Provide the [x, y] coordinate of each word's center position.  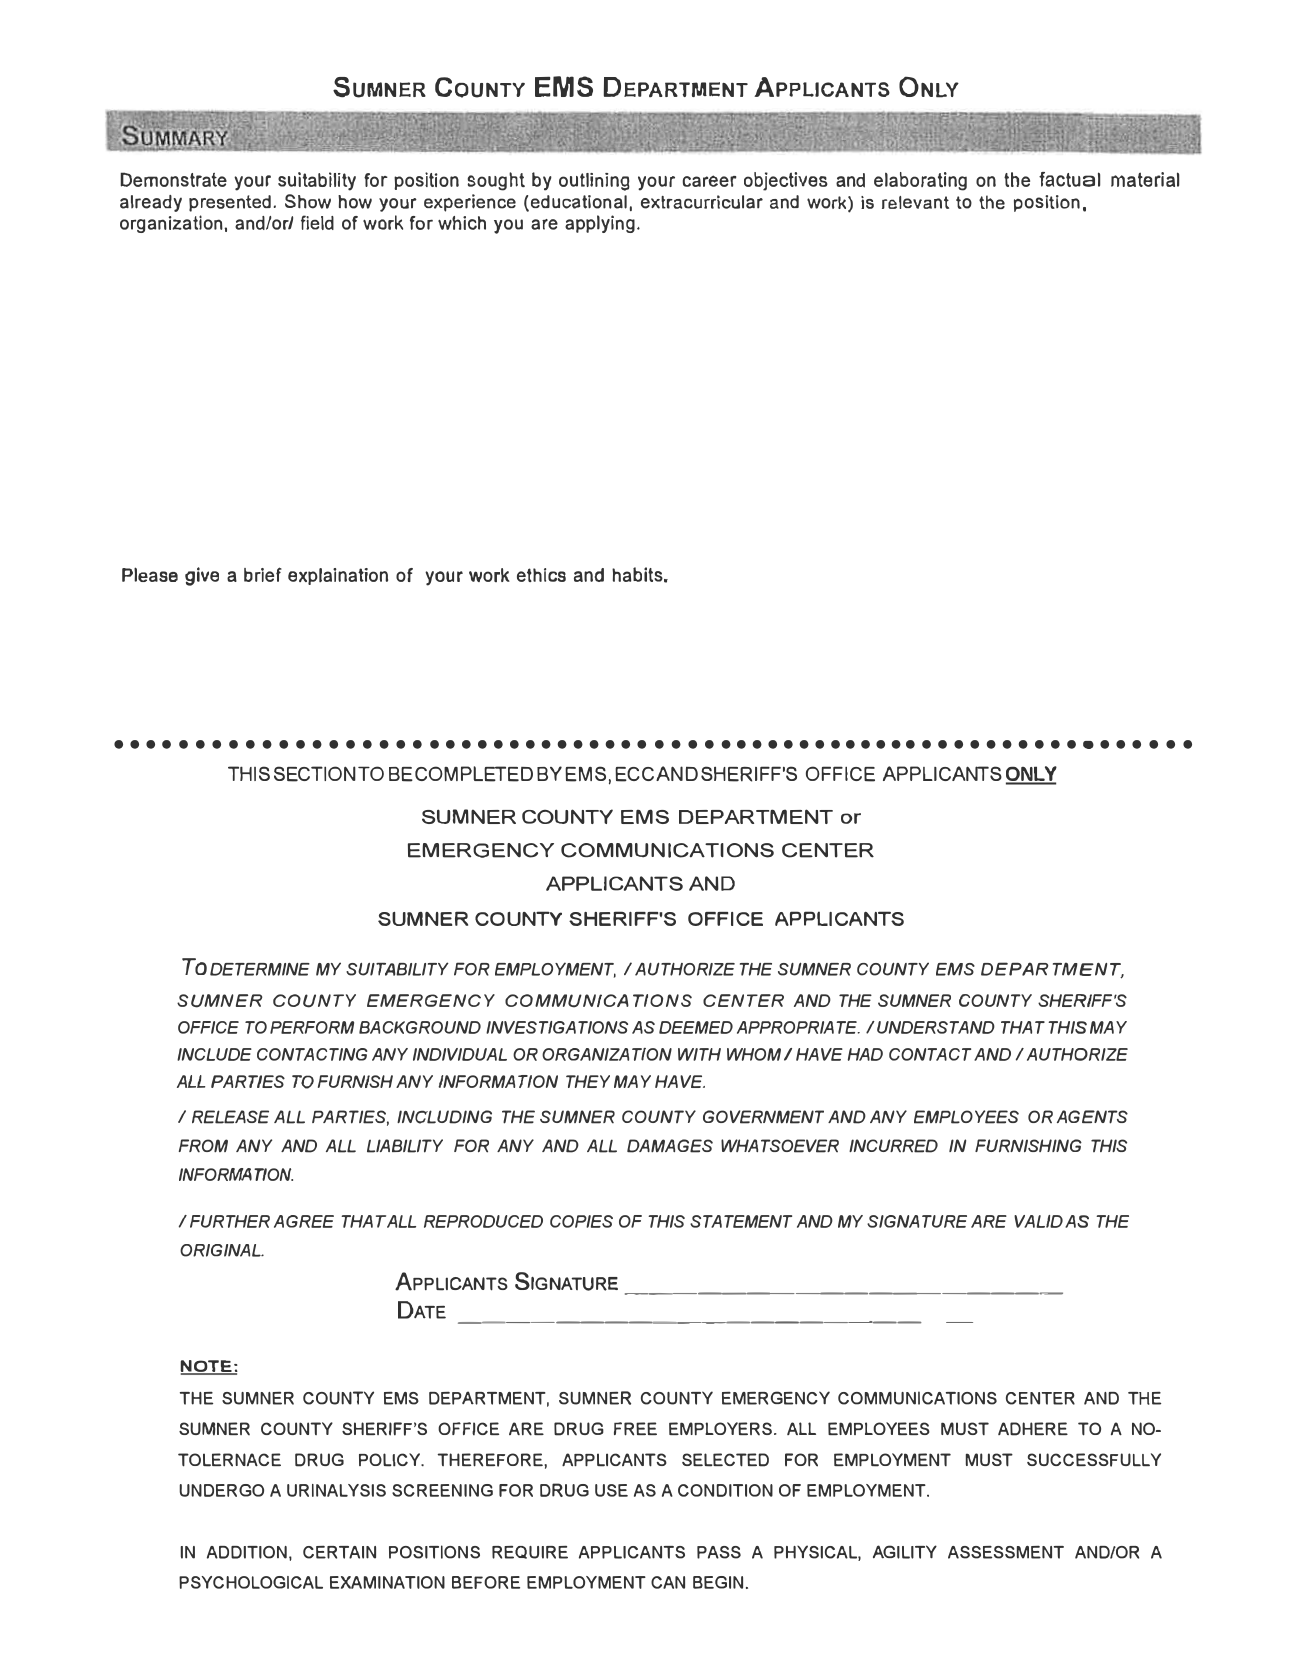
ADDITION [247, 1552]
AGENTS [1092, 1117]
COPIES [581, 1221]
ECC [634, 774]
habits [638, 574]
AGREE [304, 1221]
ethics [541, 575]
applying [600, 224]
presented [230, 203]
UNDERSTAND [936, 1027]
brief [263, 574]
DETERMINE [260, 969]
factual [1069, 179]
